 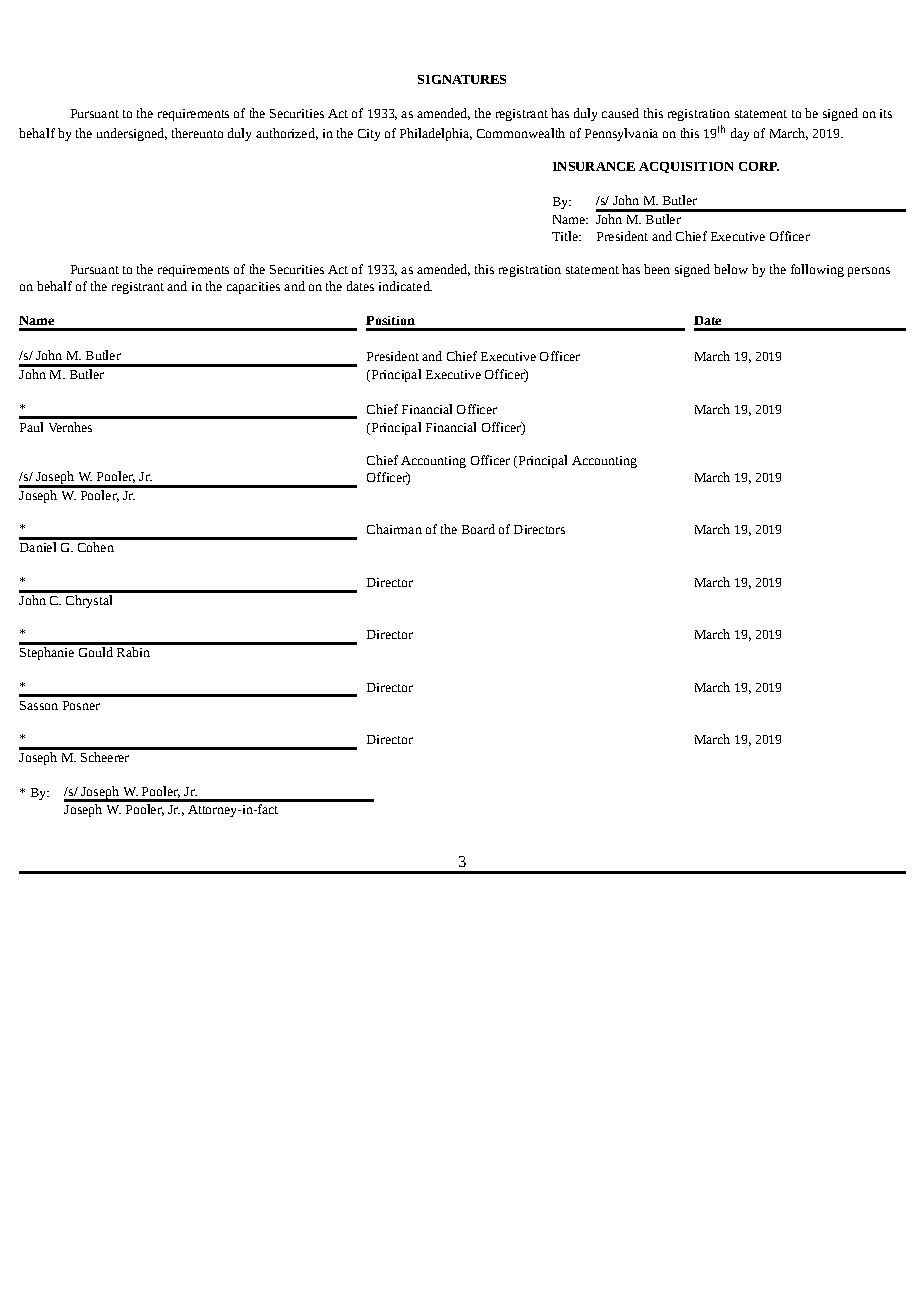 What do you see at coordinates (817, 270) in the screenshot?
I see `following` at bounding box center [817, 270].
